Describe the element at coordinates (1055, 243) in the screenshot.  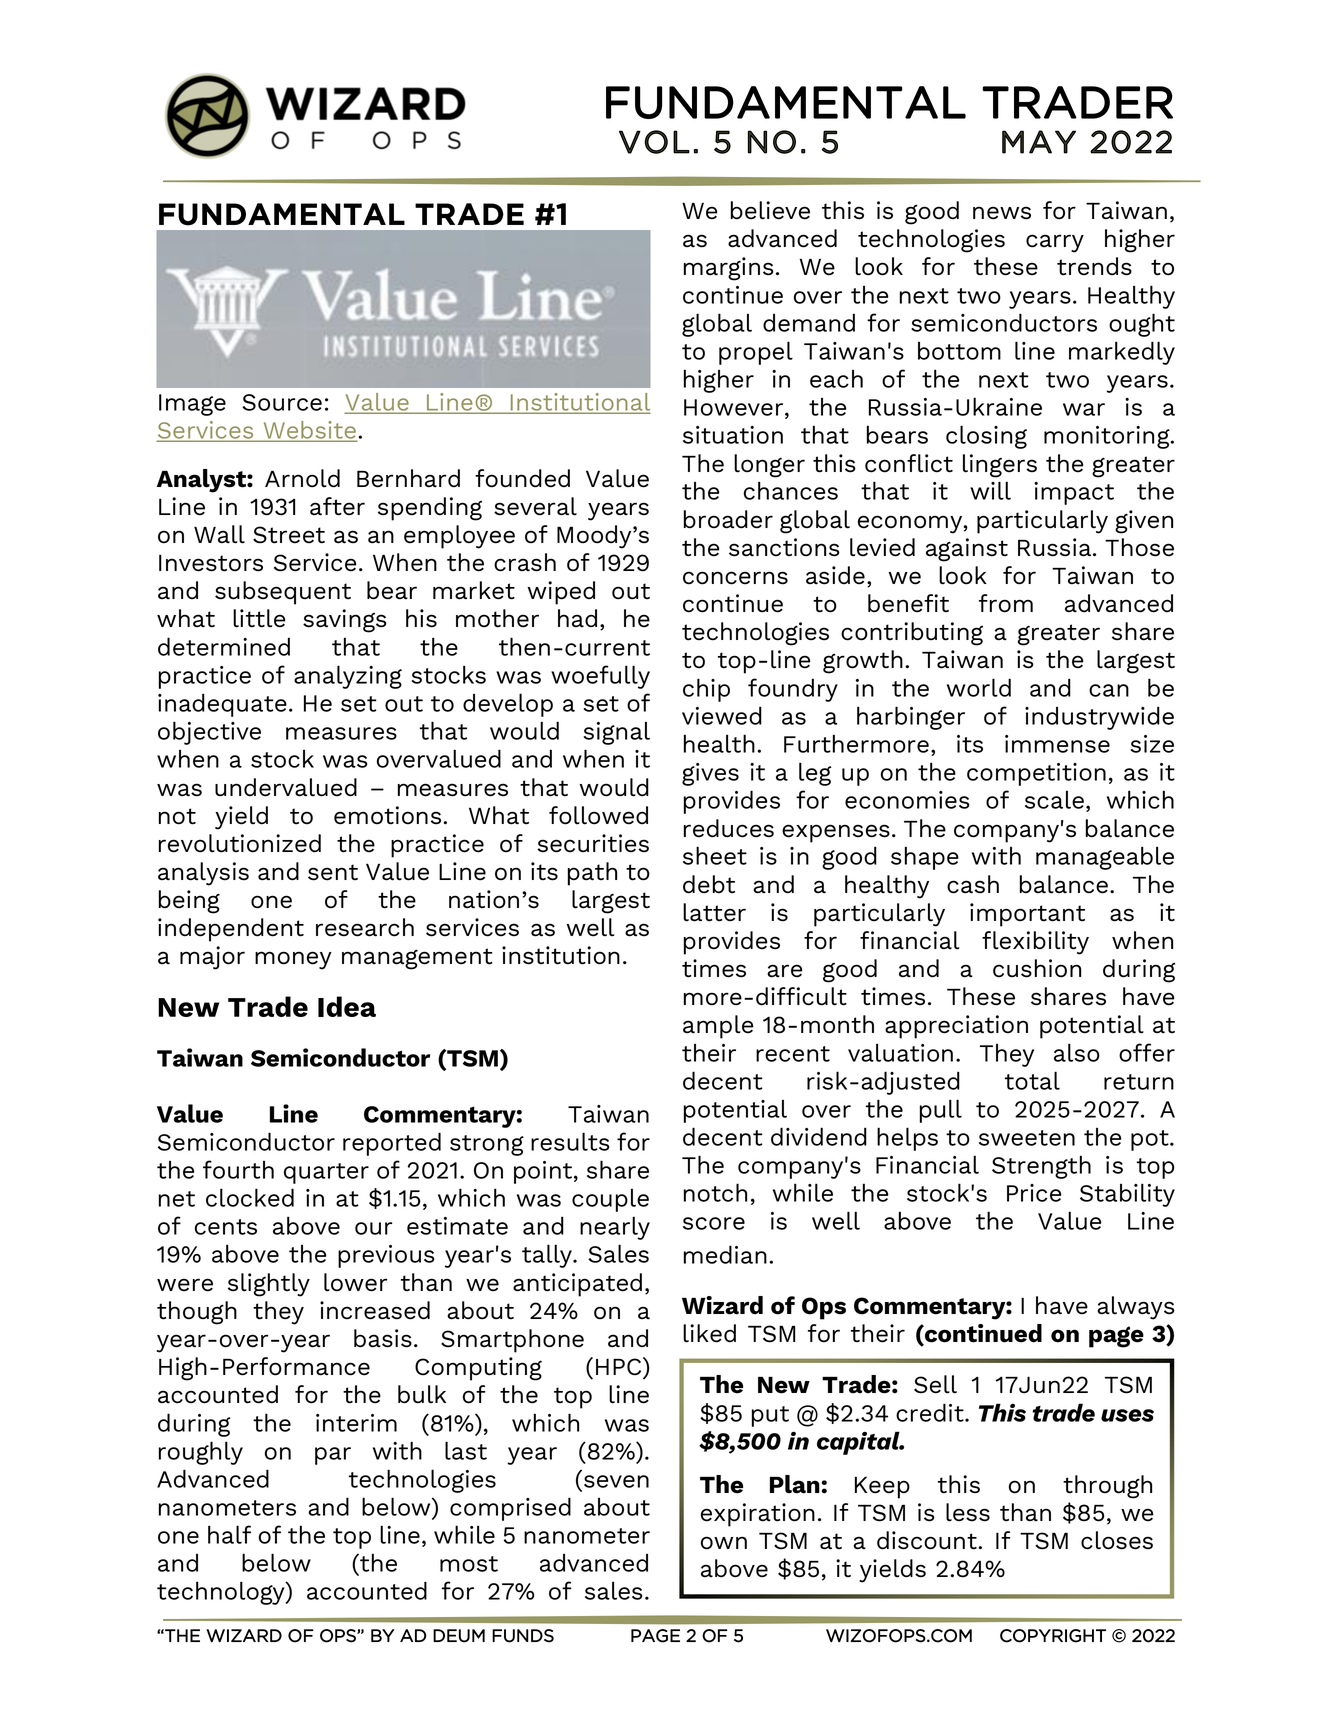
I see `carry` at that location.
